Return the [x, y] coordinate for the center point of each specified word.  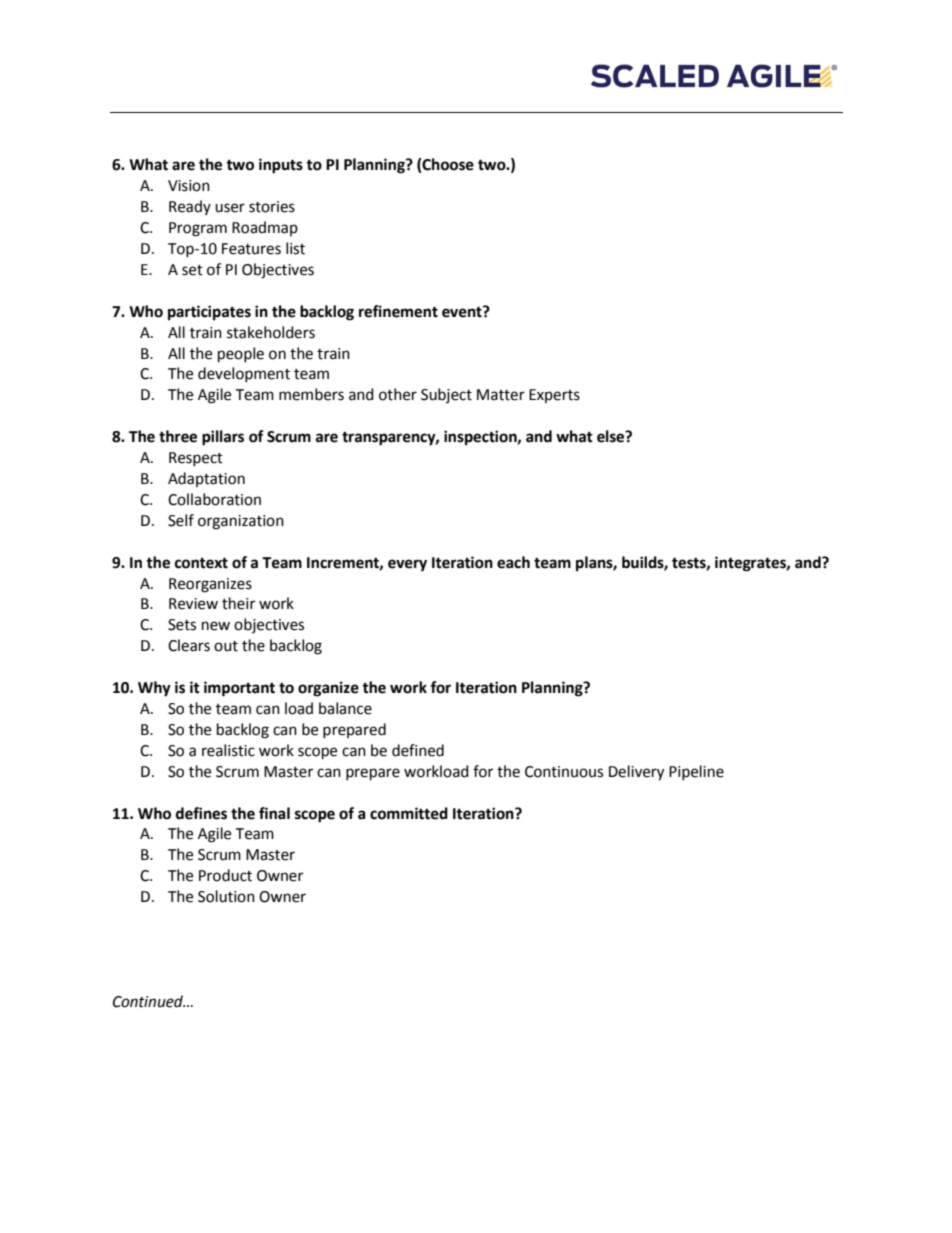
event [463, 312]
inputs [281, 166]
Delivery [636, 773]
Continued [149, 1001]
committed [409, 813]
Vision [189, 186]
